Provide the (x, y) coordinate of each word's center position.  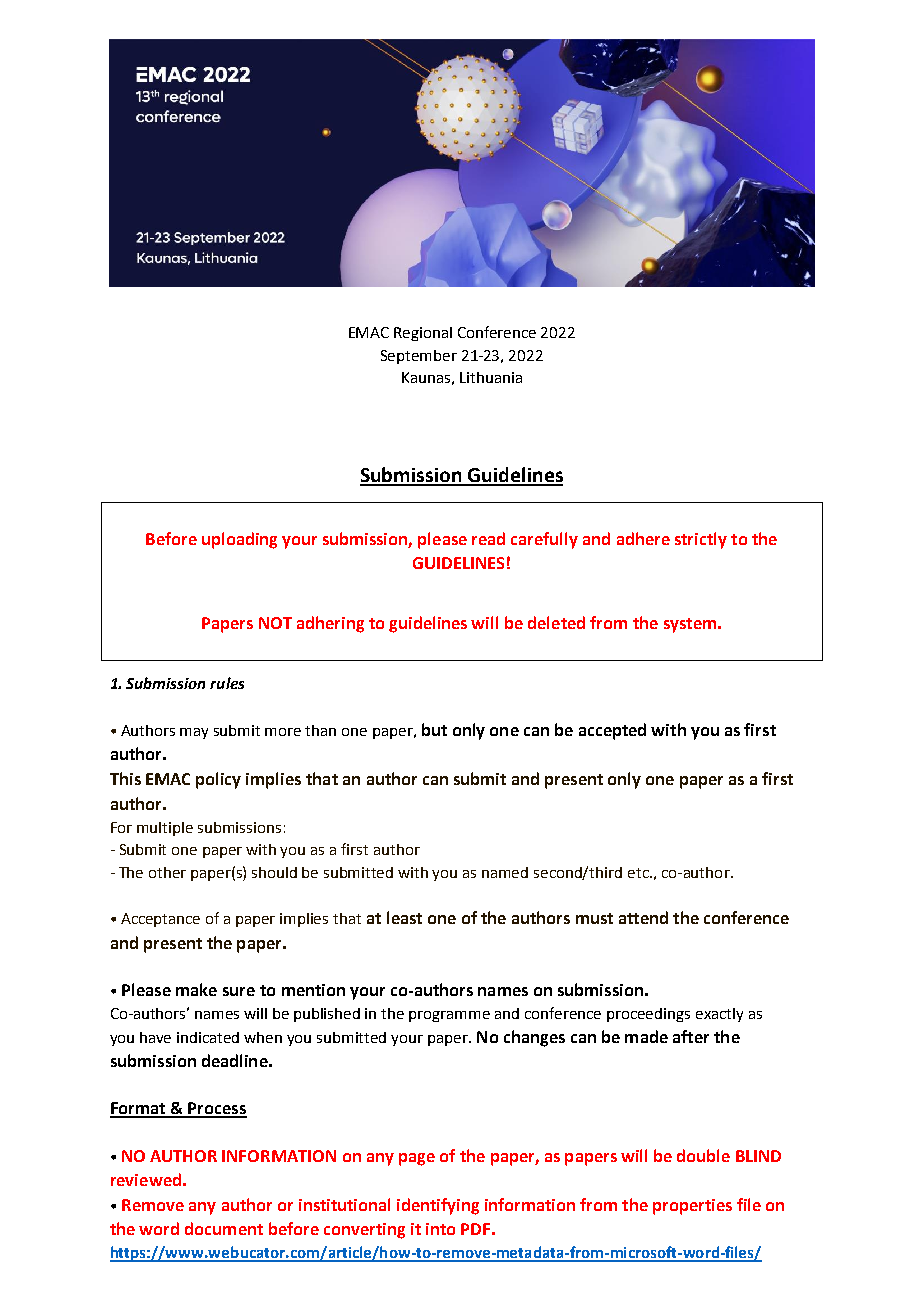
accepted (612, 731)
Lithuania (491, 377)
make (196, 989)
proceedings (648, 1015)
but (434, 729)
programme (449, 1016)
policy (218, 780)
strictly (701, 540)
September (419, 357)
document (224, 1228)
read (488, 538)
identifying (438, 1206)
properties (692, 1207)
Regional (423, 334)
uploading (239, 540)
